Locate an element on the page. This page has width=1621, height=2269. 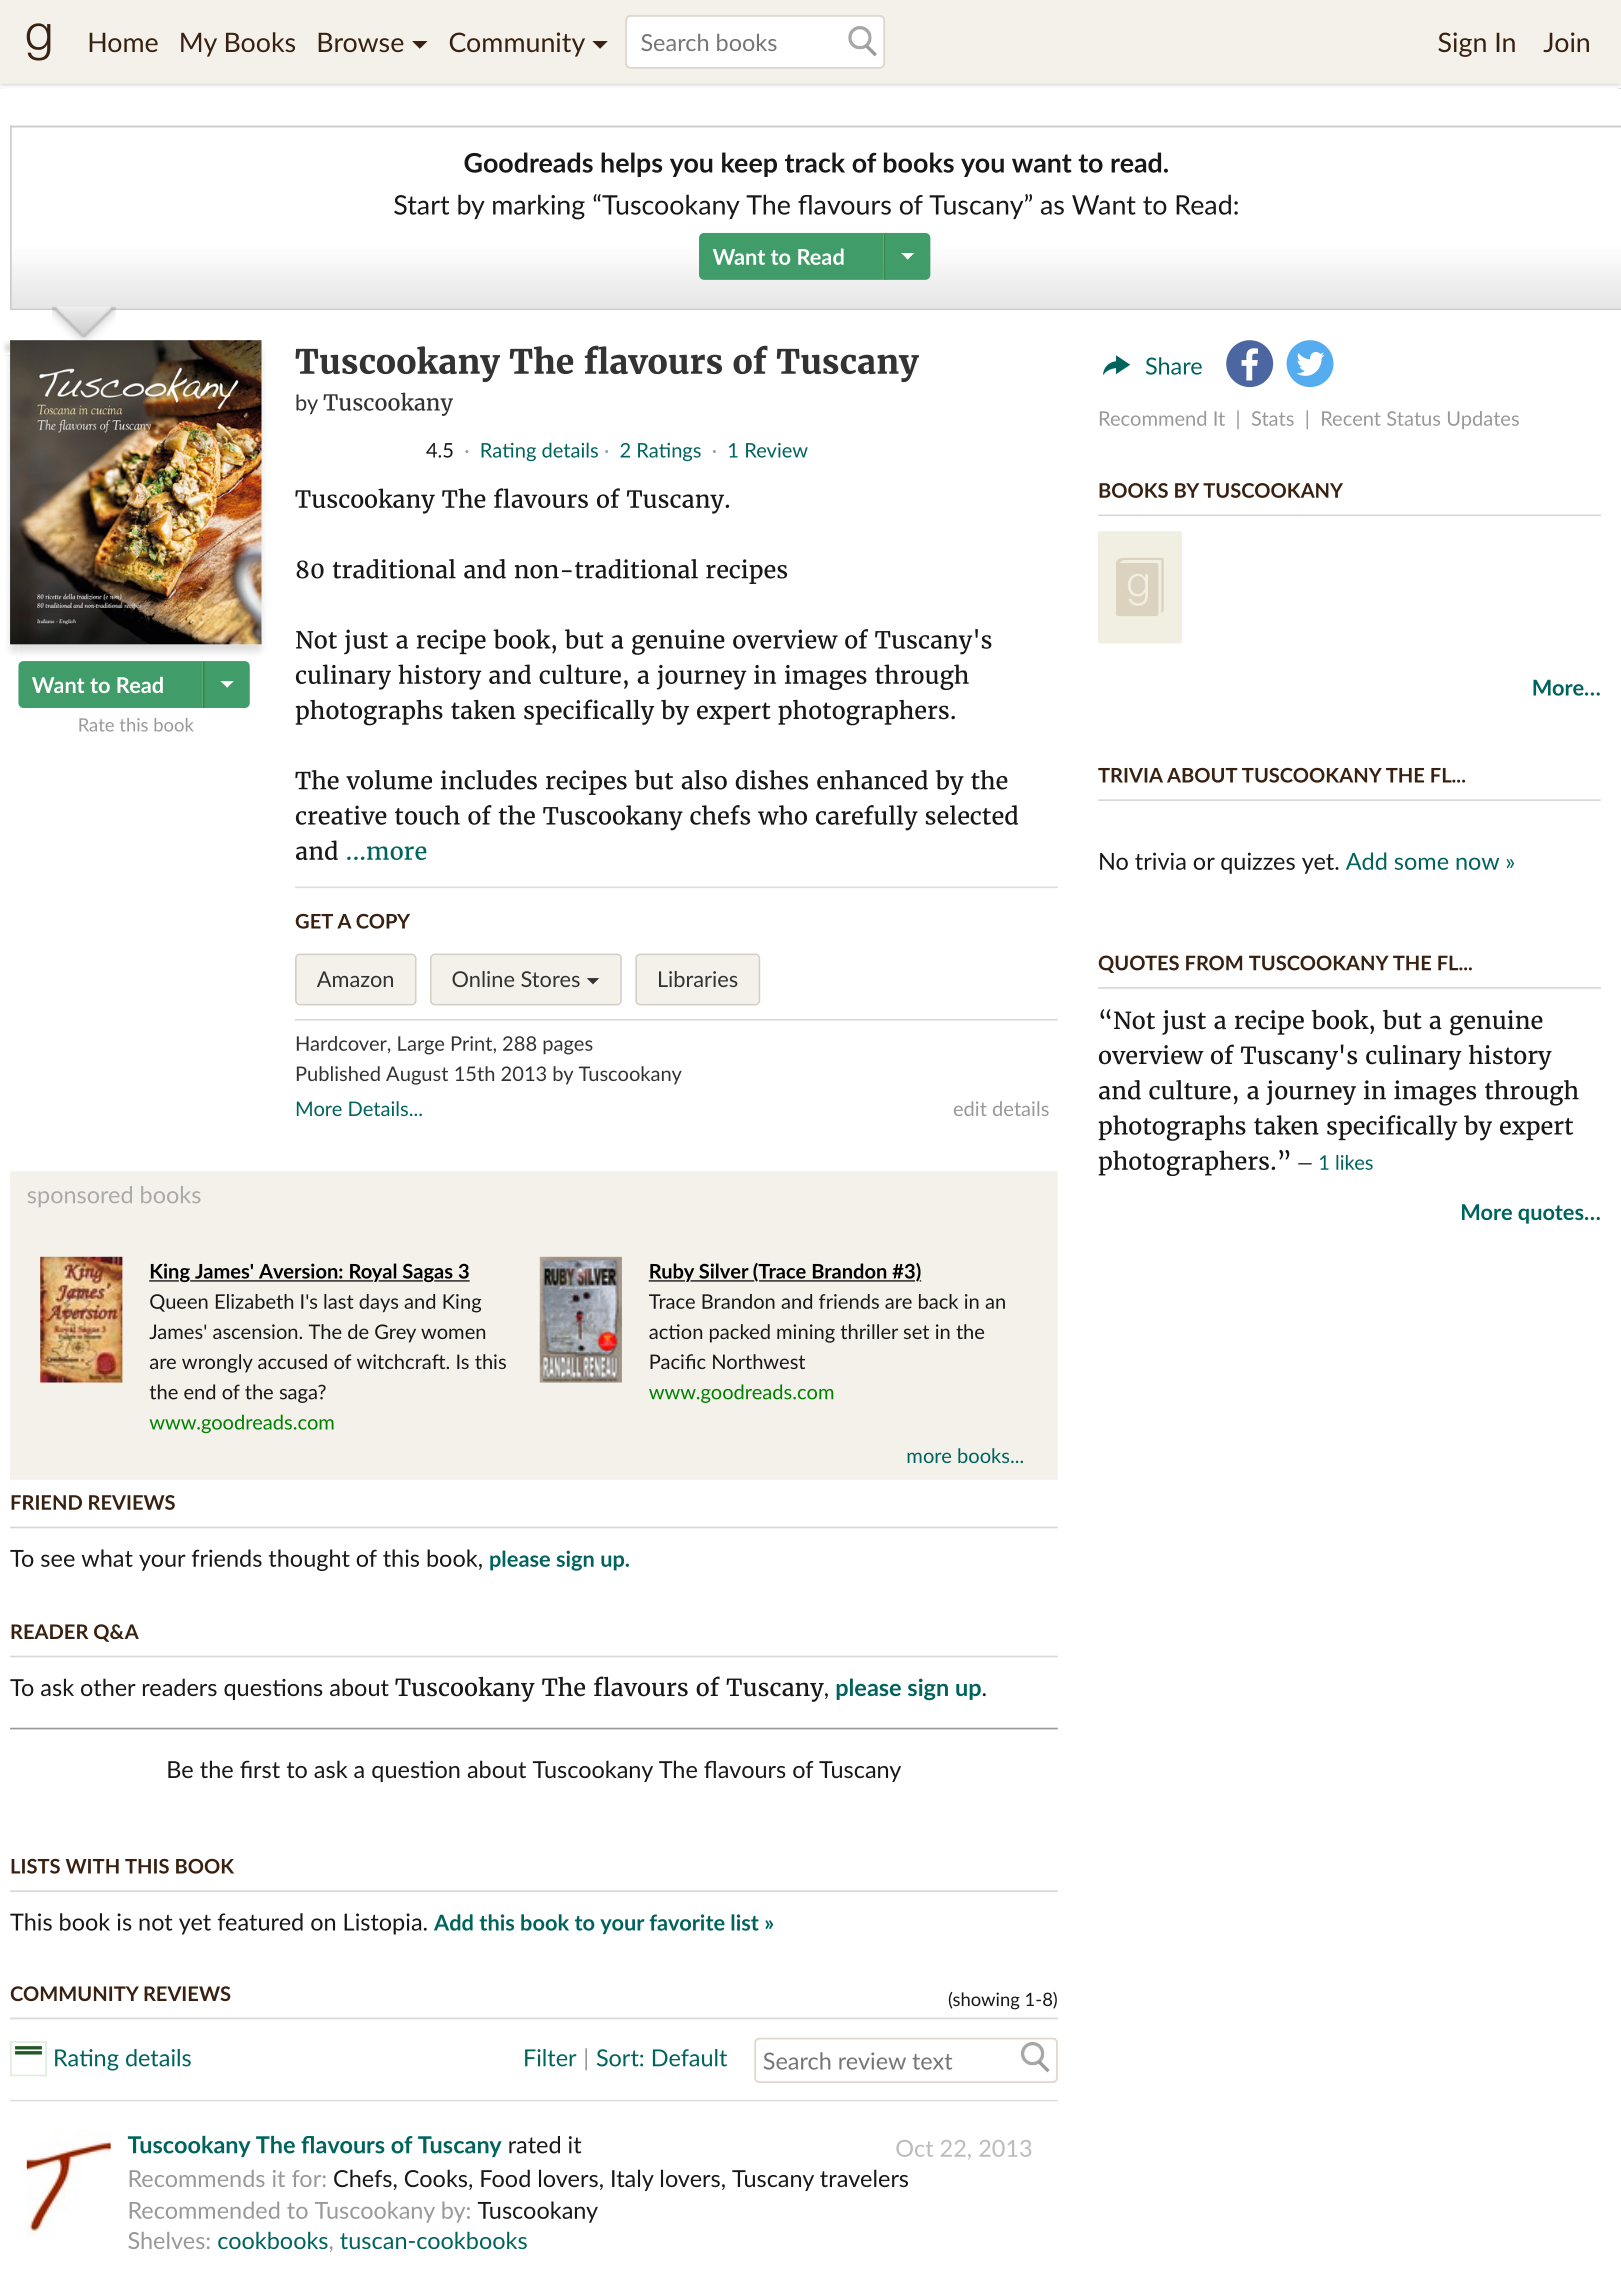
some is located at coordinates (1421, 863).
